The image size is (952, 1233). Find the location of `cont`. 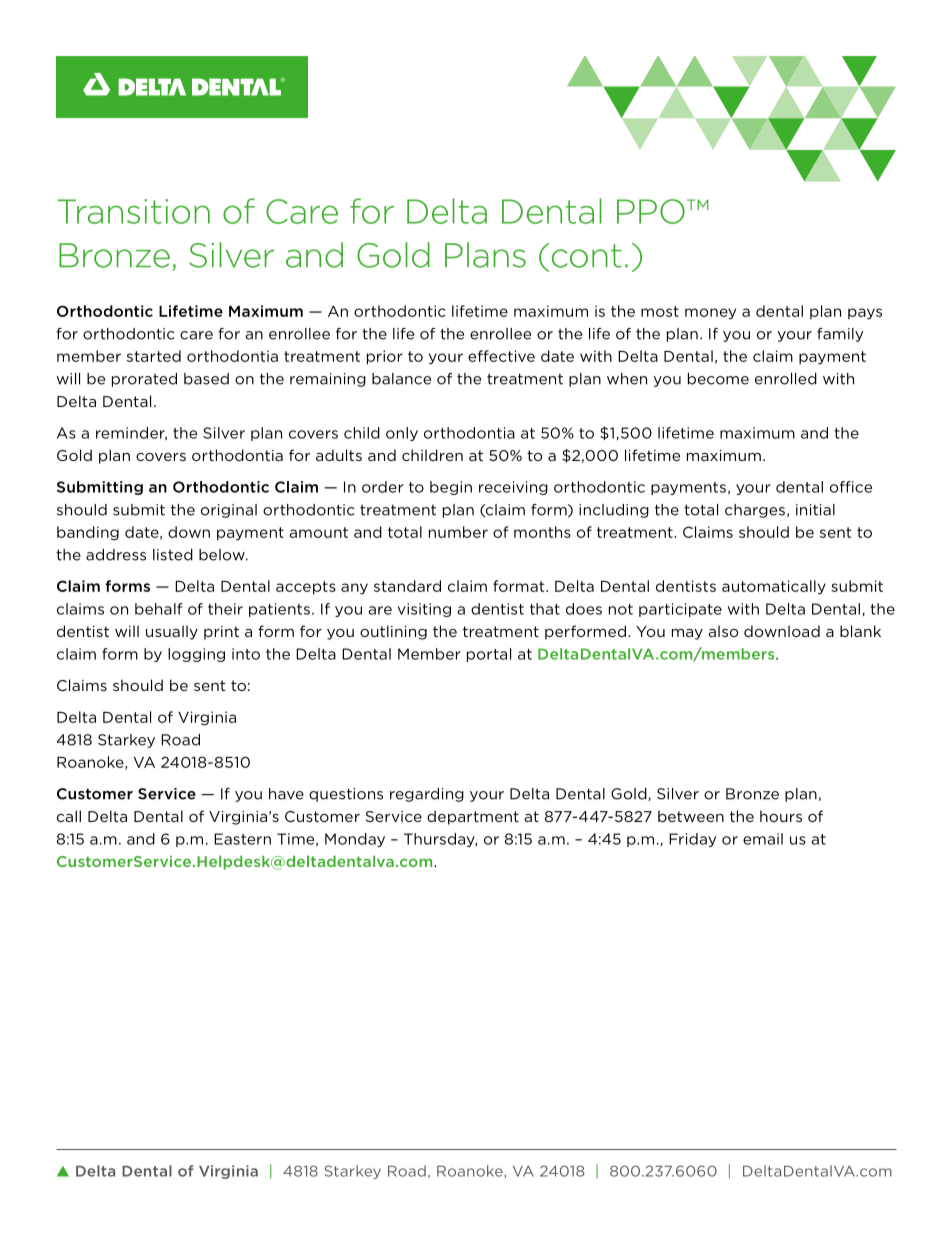

cont is located at coordinates (587, 256).
